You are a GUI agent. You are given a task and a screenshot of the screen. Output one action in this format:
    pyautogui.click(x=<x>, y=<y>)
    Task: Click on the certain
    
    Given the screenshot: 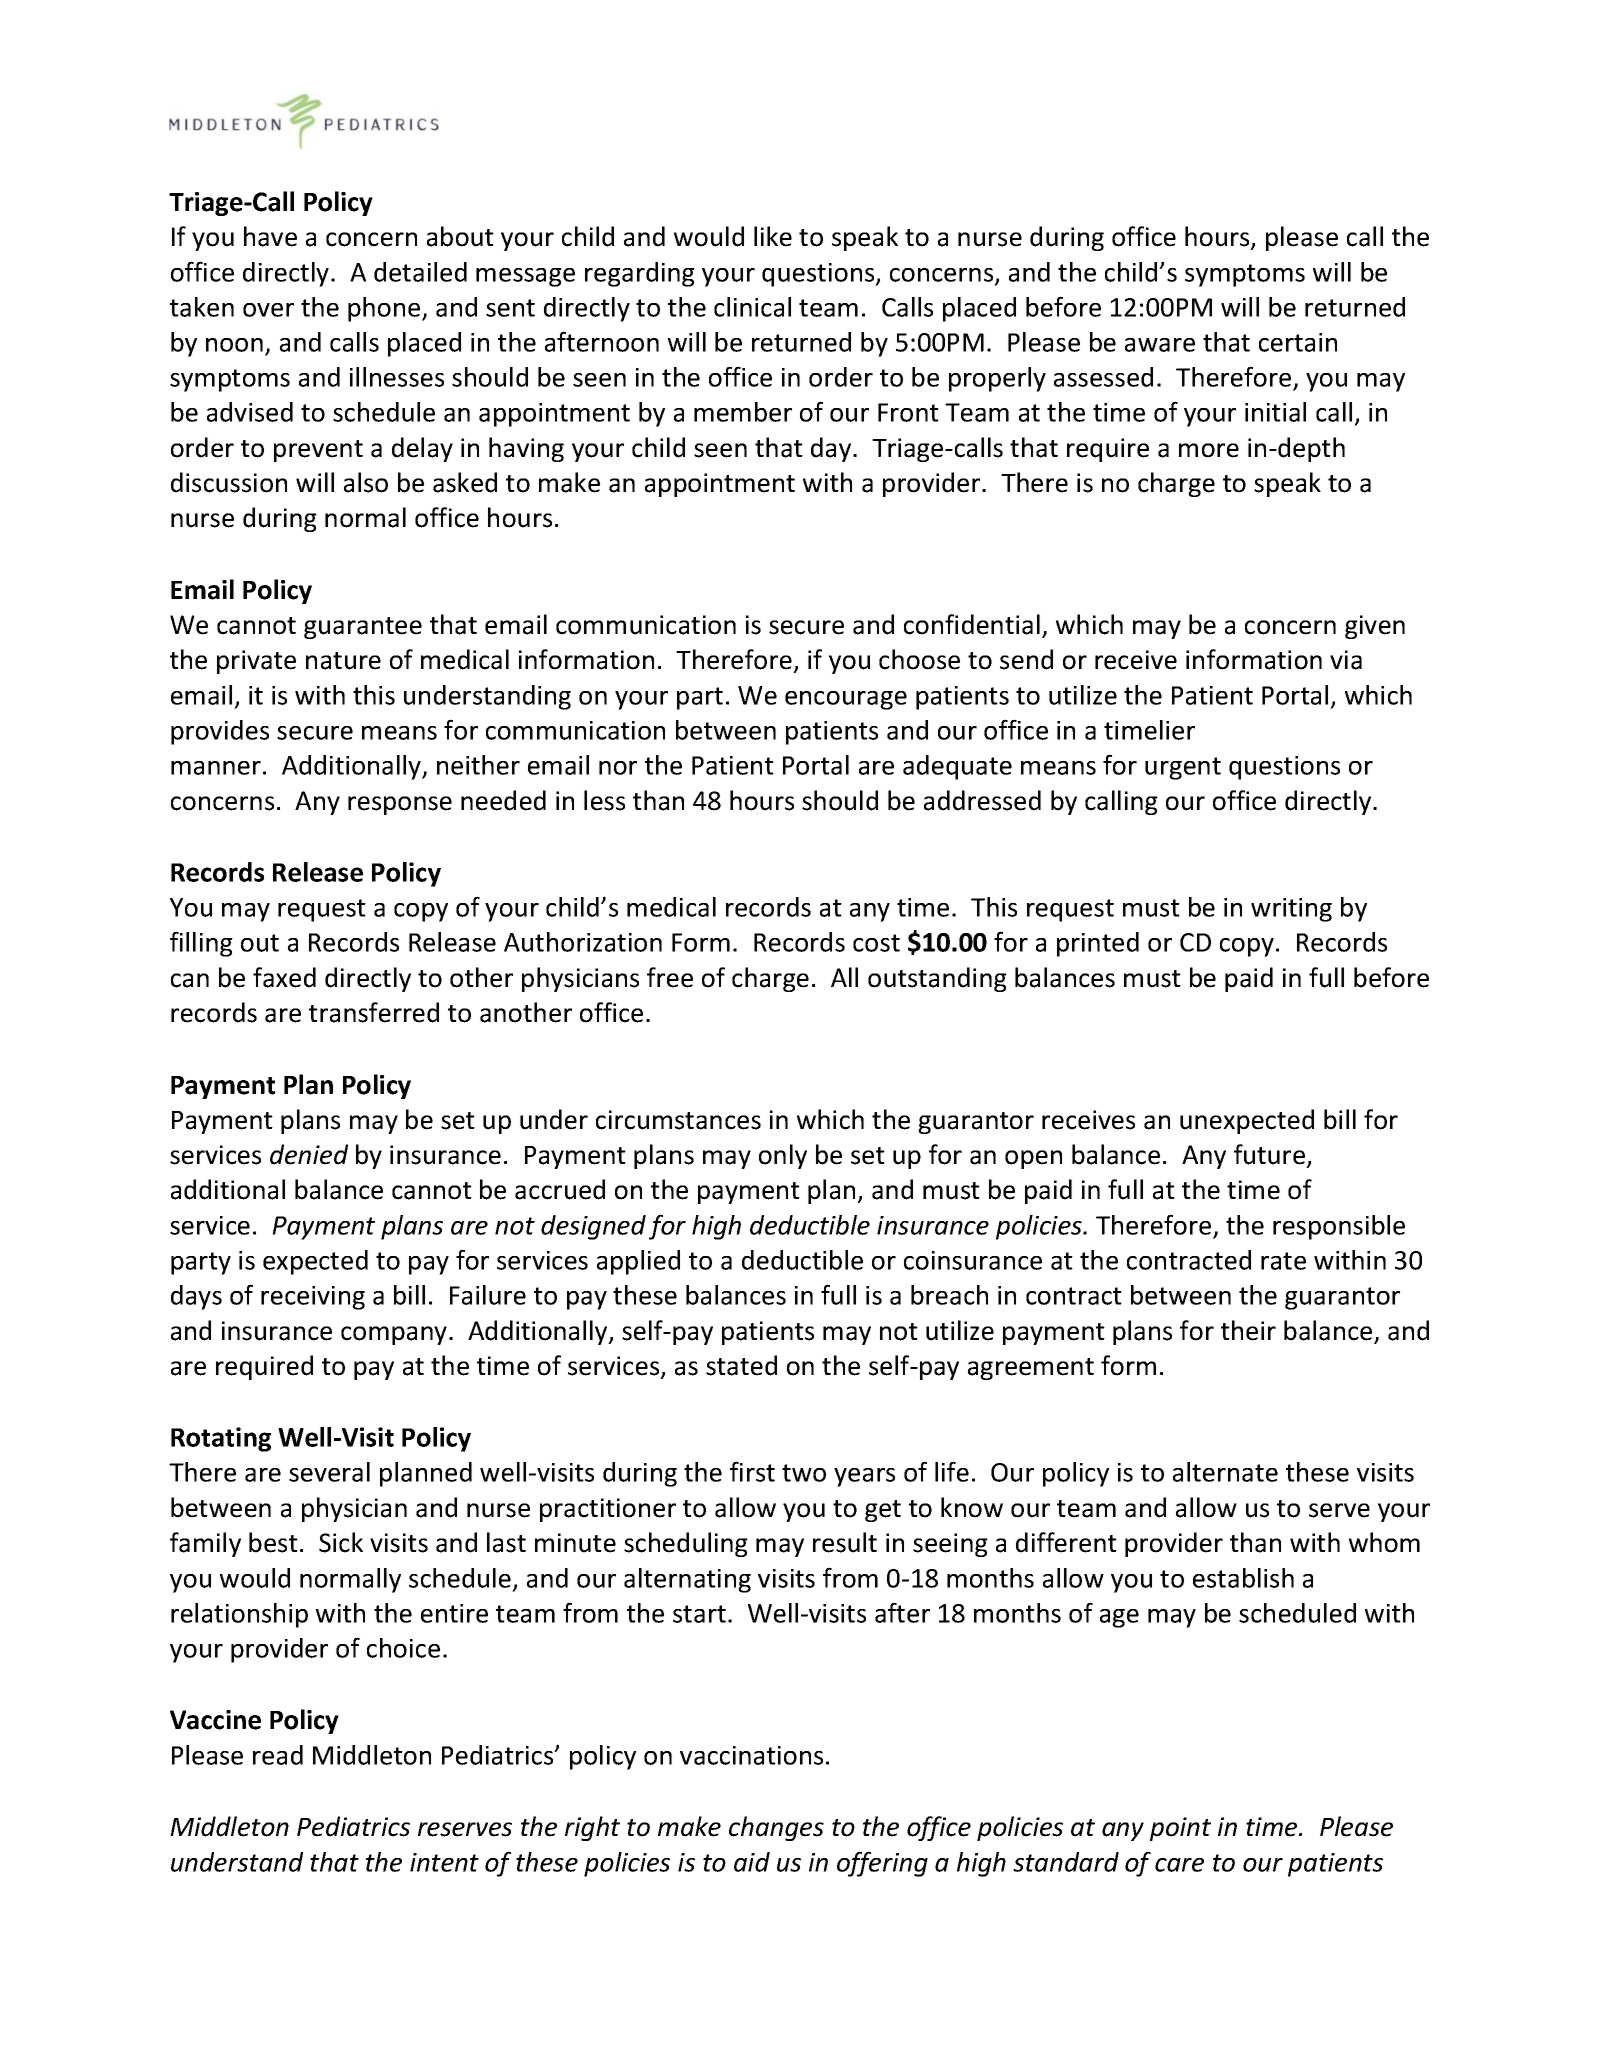 What is the action you would take?
    pyautogui.click(x=1298, y=342)
